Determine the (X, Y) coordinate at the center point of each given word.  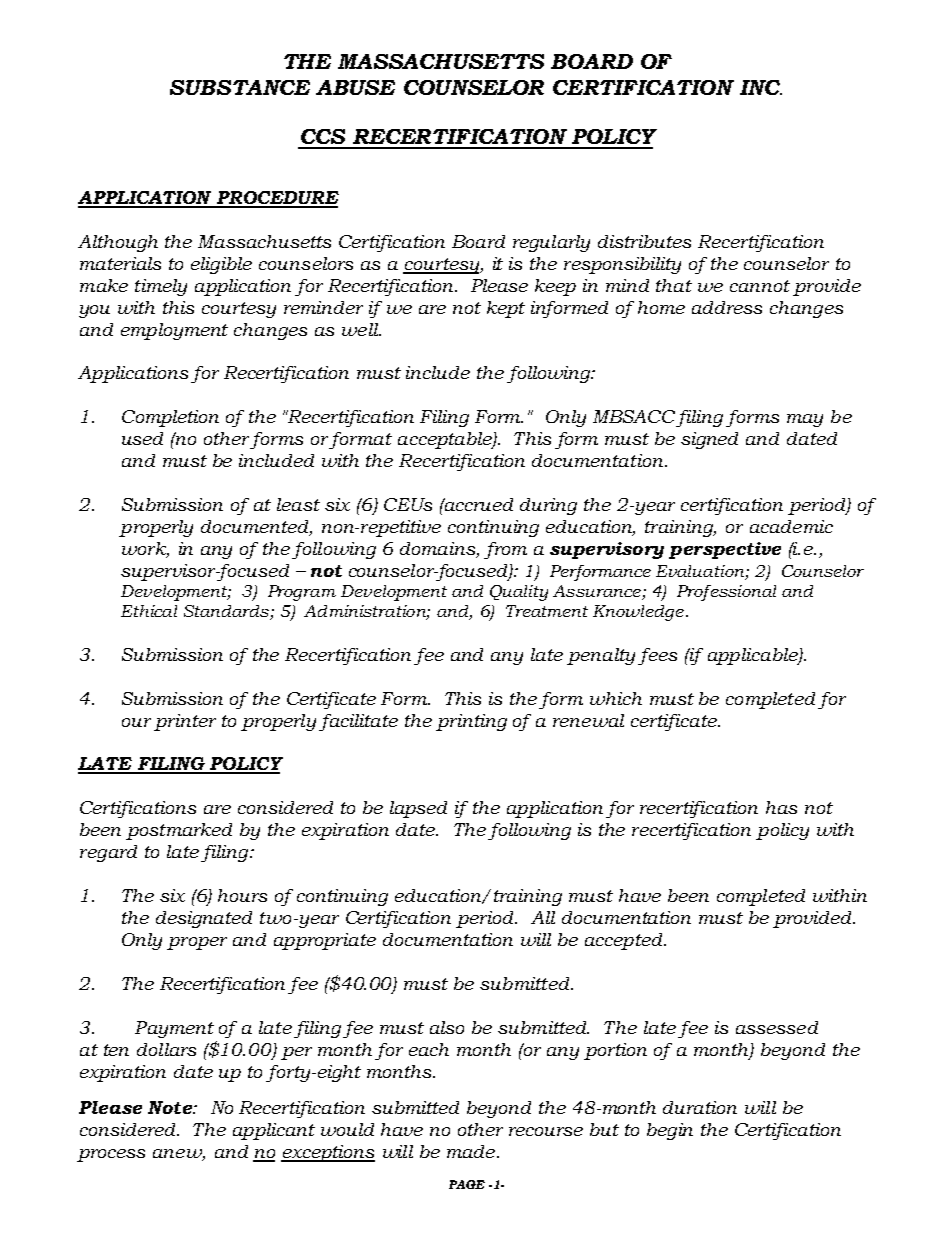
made (471, 1151)
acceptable (446, 440)
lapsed (418, 809)
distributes (644, 241)
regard (108, 853)
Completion (170, 418)
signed (709, 440)
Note (171, 1107)
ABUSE (355, 87)
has (781, 807)
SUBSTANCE (240, 87)
